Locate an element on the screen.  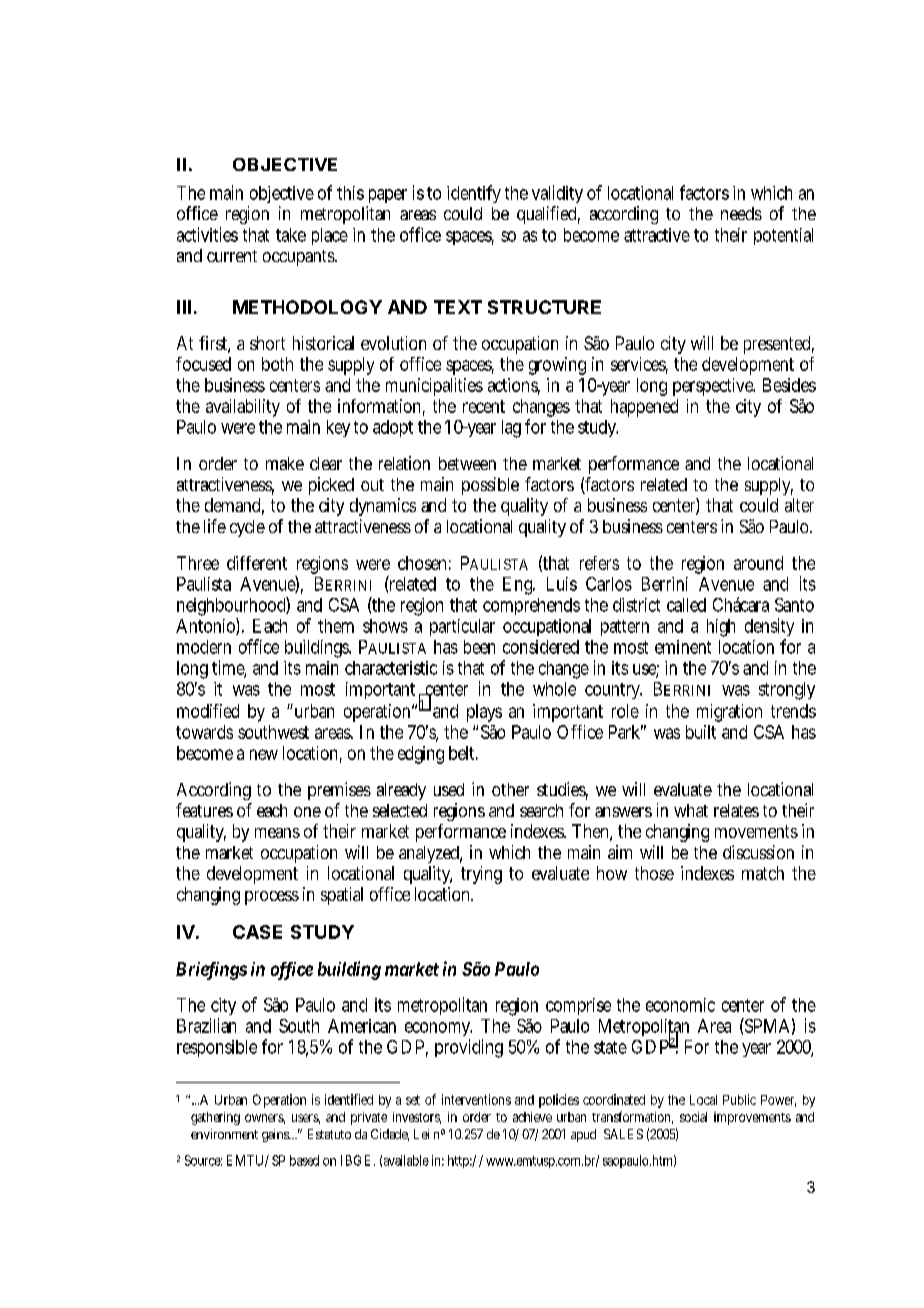
owners is located at coordinates (265, 1119).
